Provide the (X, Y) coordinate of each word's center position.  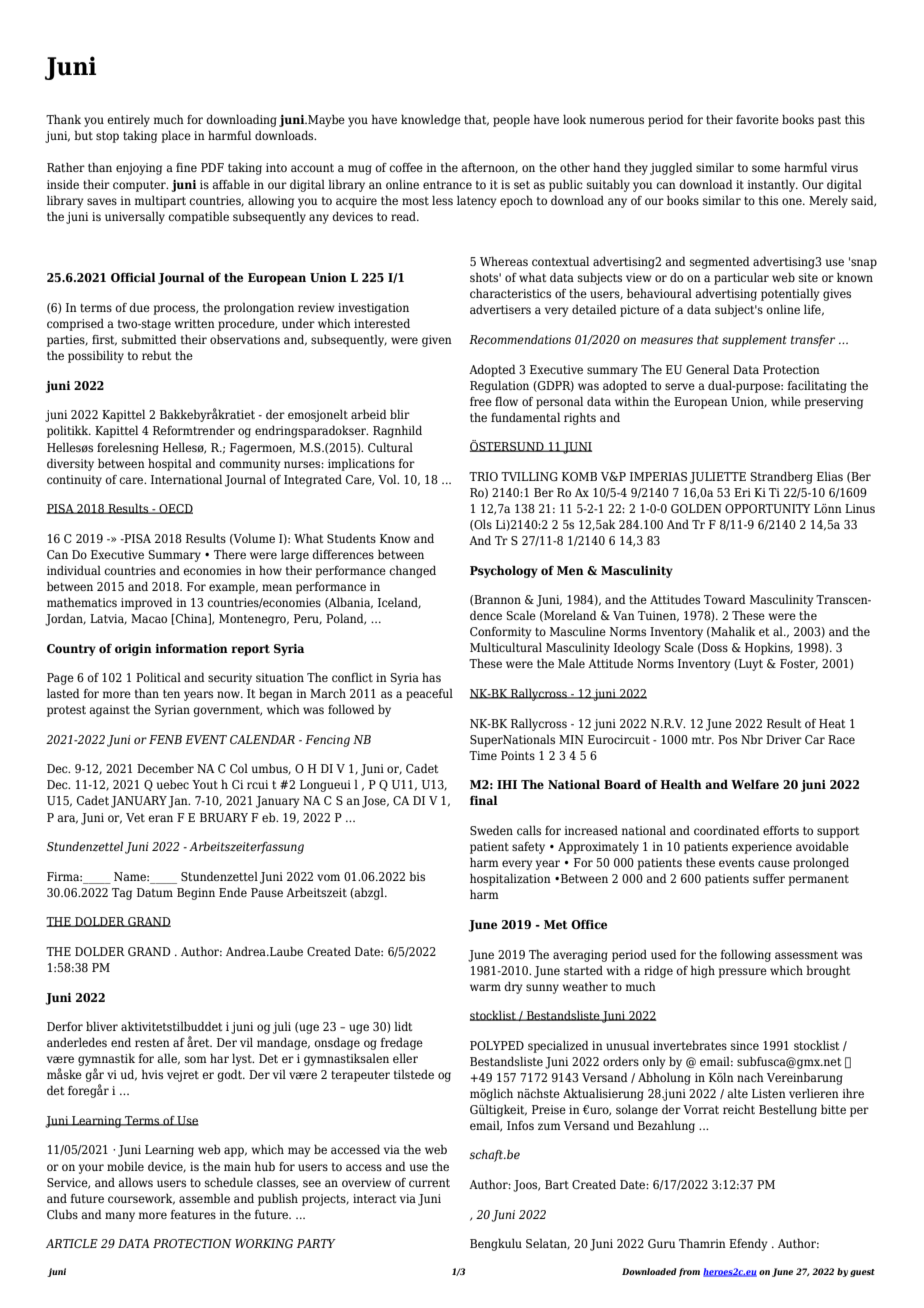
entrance (447, 185)
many (120, 1217)
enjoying (139, 169)
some (766, 168)
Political (158, 677)
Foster (799, 664)
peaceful (429, 694)
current (429, 1183)
